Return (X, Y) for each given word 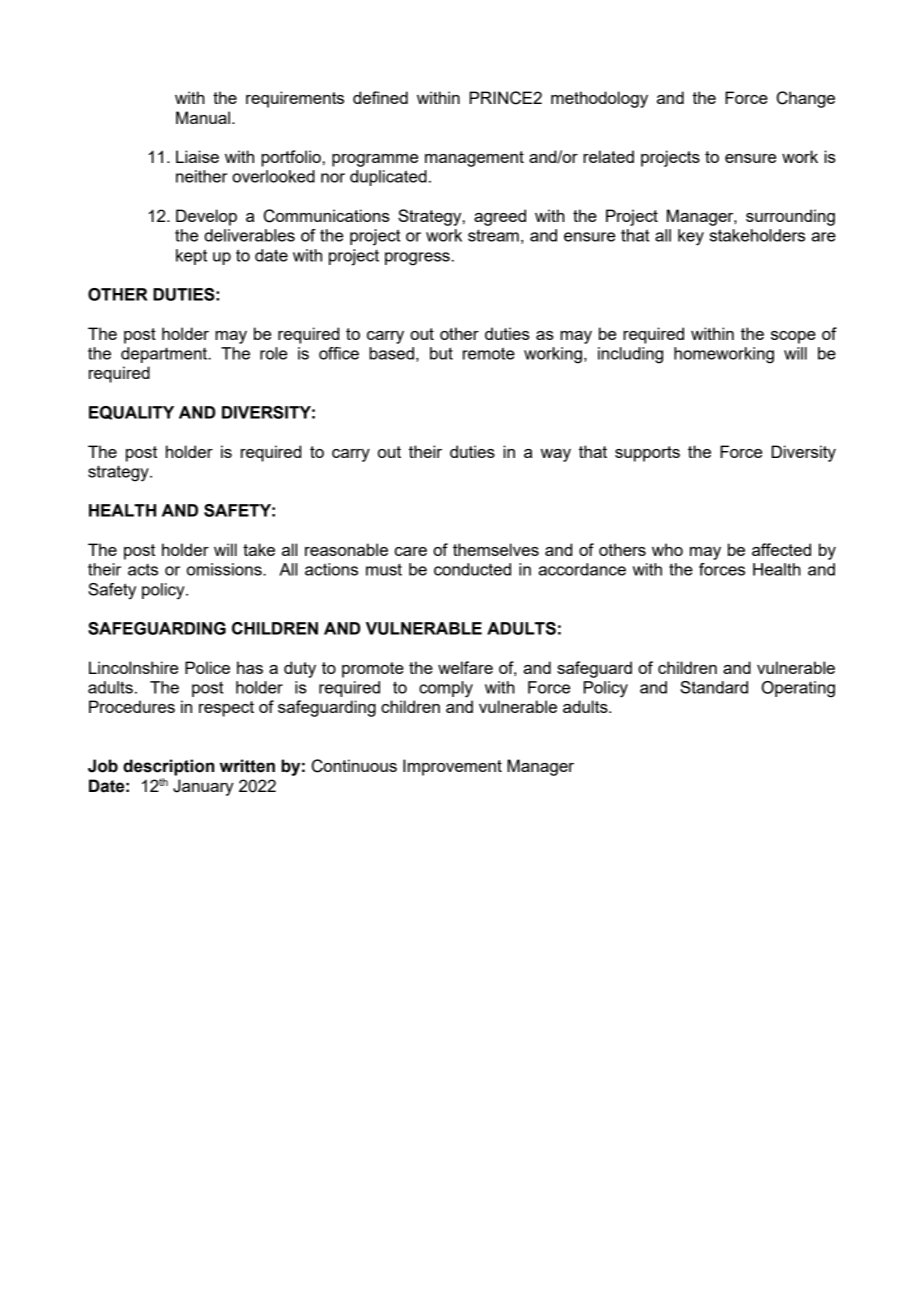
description (168, 767)
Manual (203, 117)
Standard (714, 687)
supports (647, 454)
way (556, 455)
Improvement (452, 767)
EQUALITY (131, 413)
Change (806, 99)
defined (380, 97)
